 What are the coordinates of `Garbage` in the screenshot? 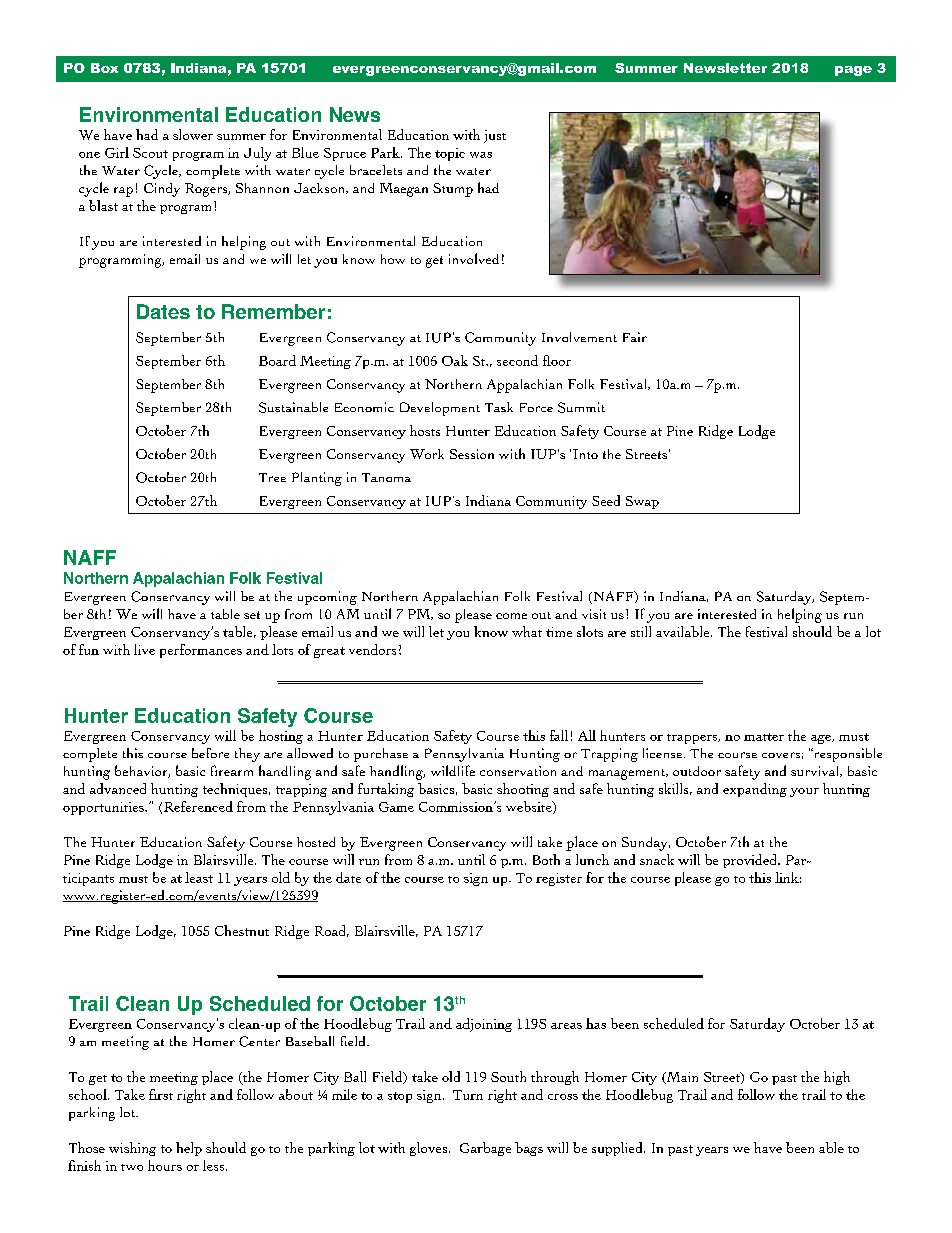 It's located at (485, 1149).
